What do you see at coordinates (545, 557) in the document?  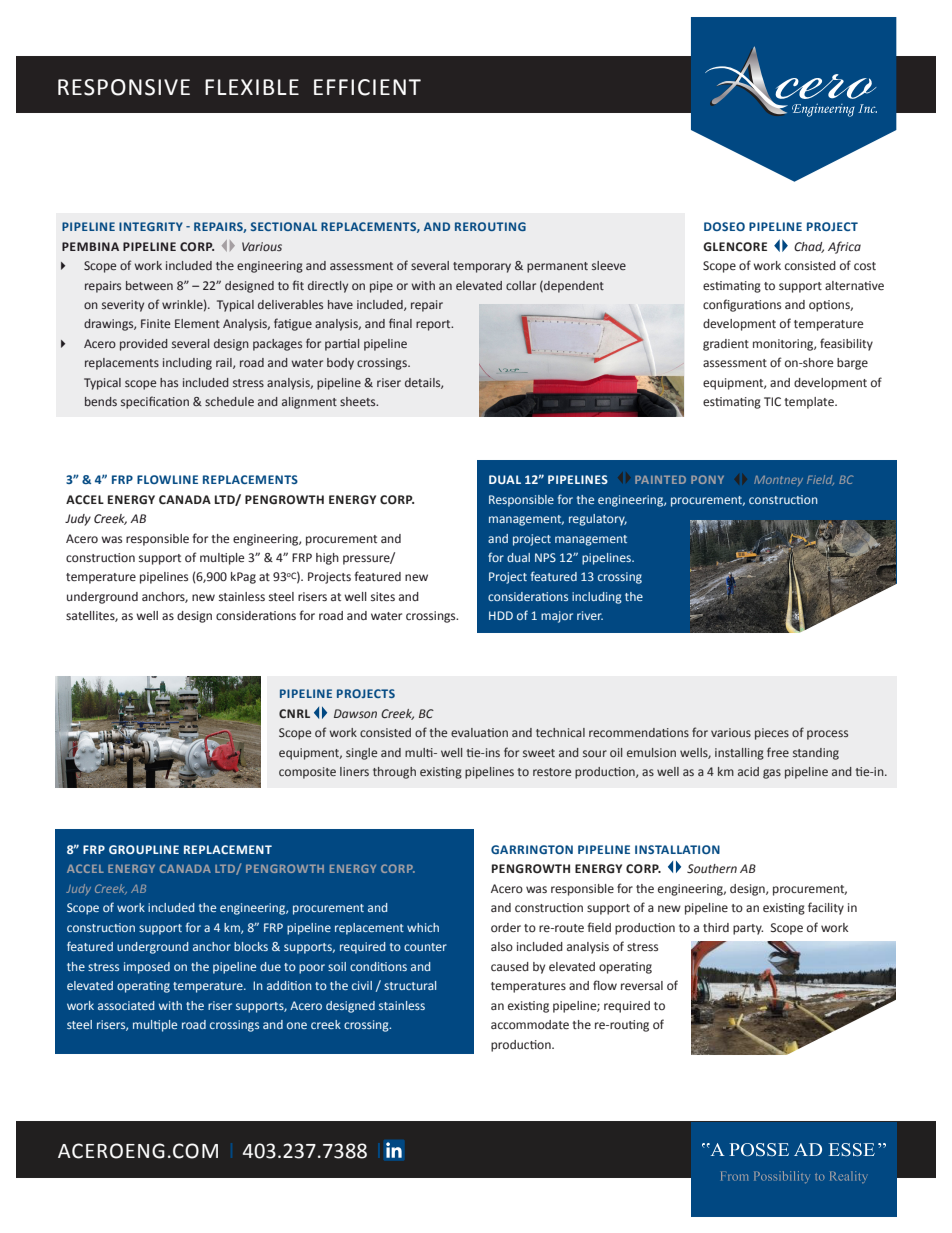 I see `NPS` at bounding box center [545, 557].
